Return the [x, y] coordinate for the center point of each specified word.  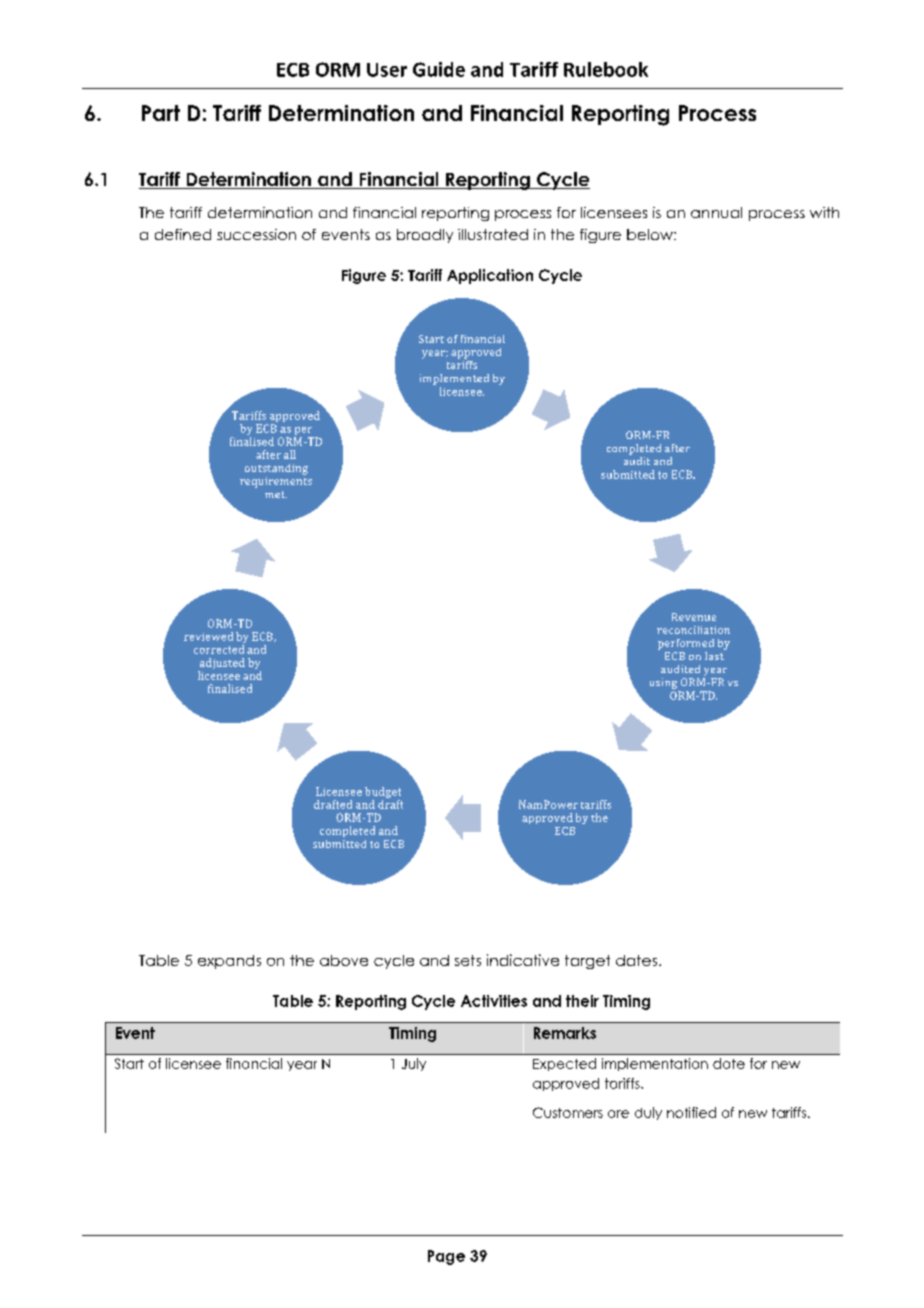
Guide [439, 69]
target [587, 962]
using [663, 683]
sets [468, 960]
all [290, 454]
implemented [454, 379]
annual [716, 212]
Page [446, 1257]
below [651, 234]
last [715, 654]
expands [229, 962]
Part [161, 113]
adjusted [221, 665]
